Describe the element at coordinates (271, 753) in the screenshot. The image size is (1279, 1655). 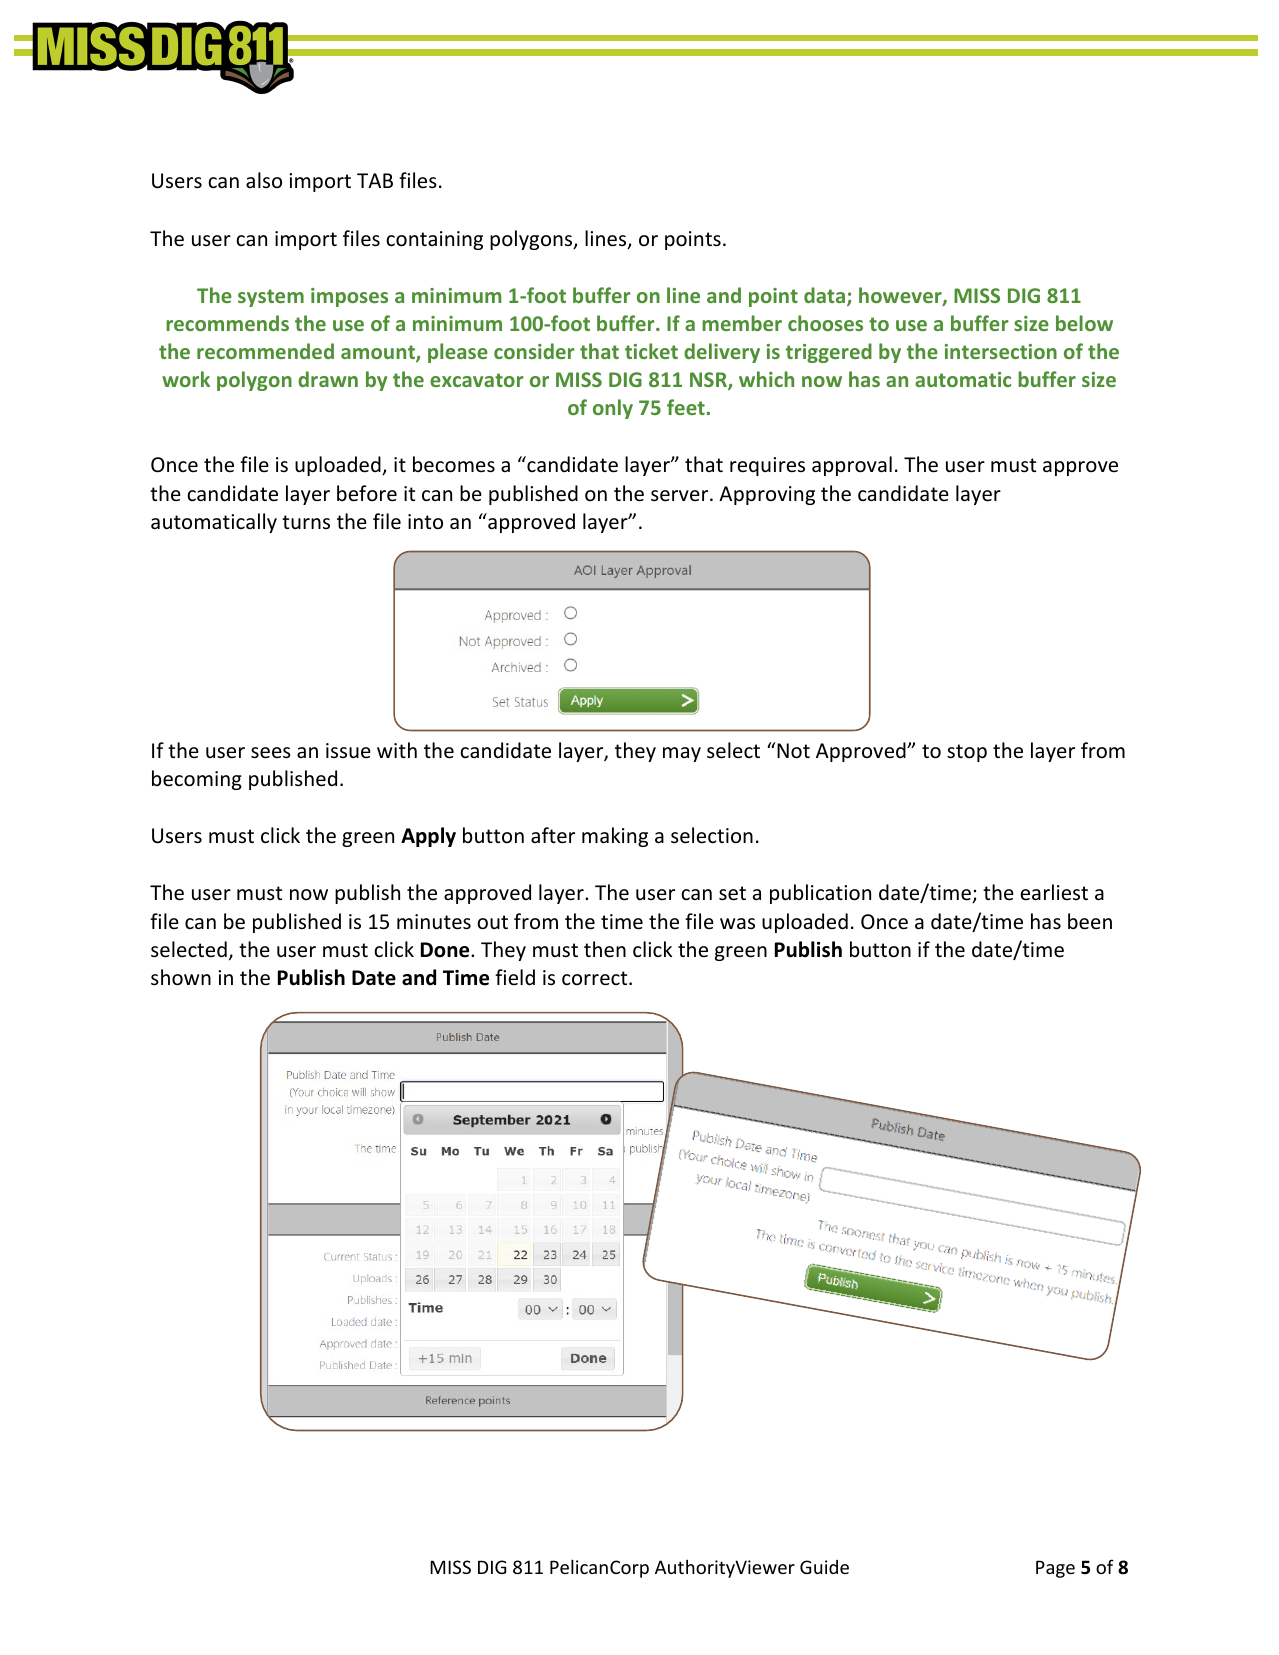
I see `sees` at that location.
